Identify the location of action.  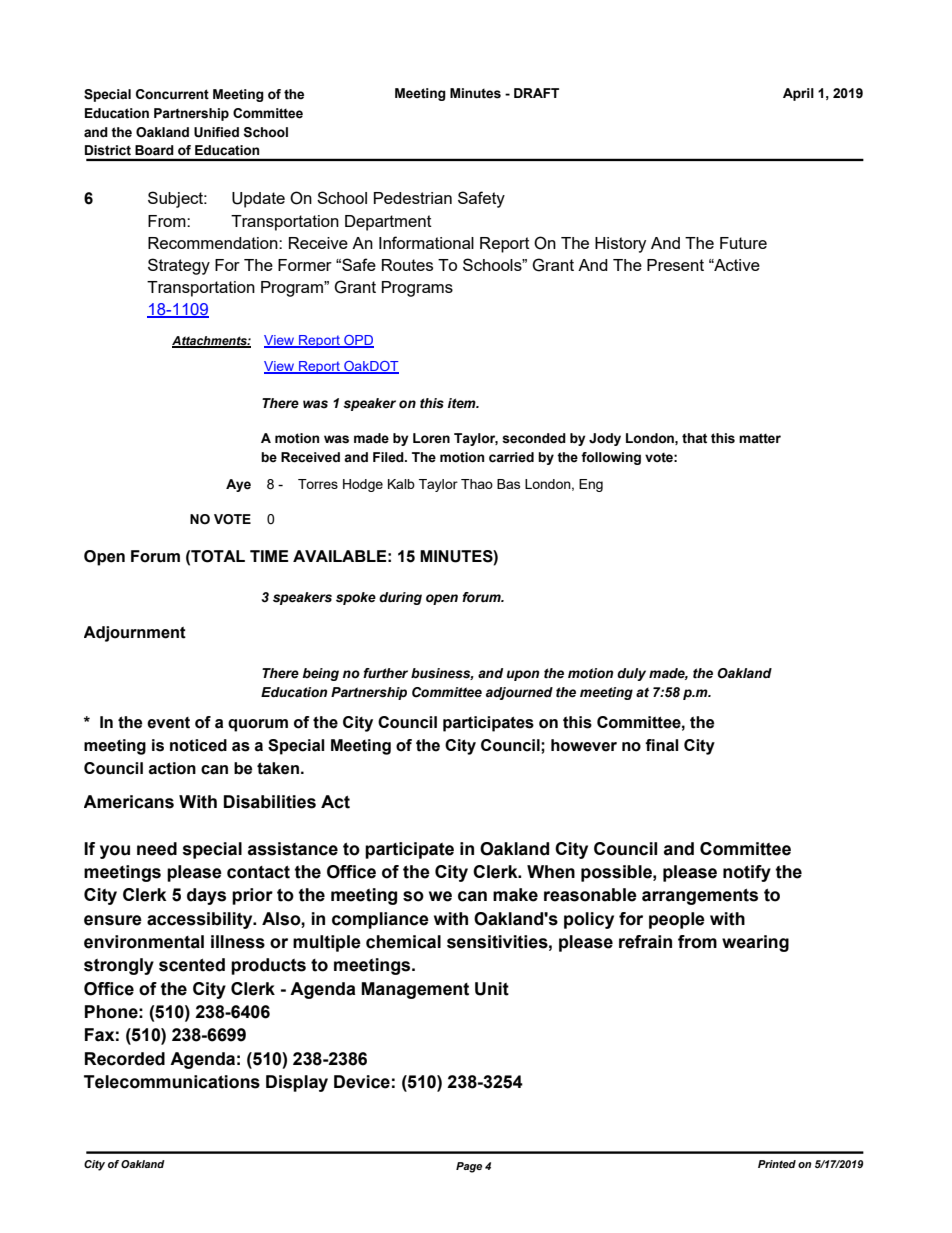
(172, 768).
